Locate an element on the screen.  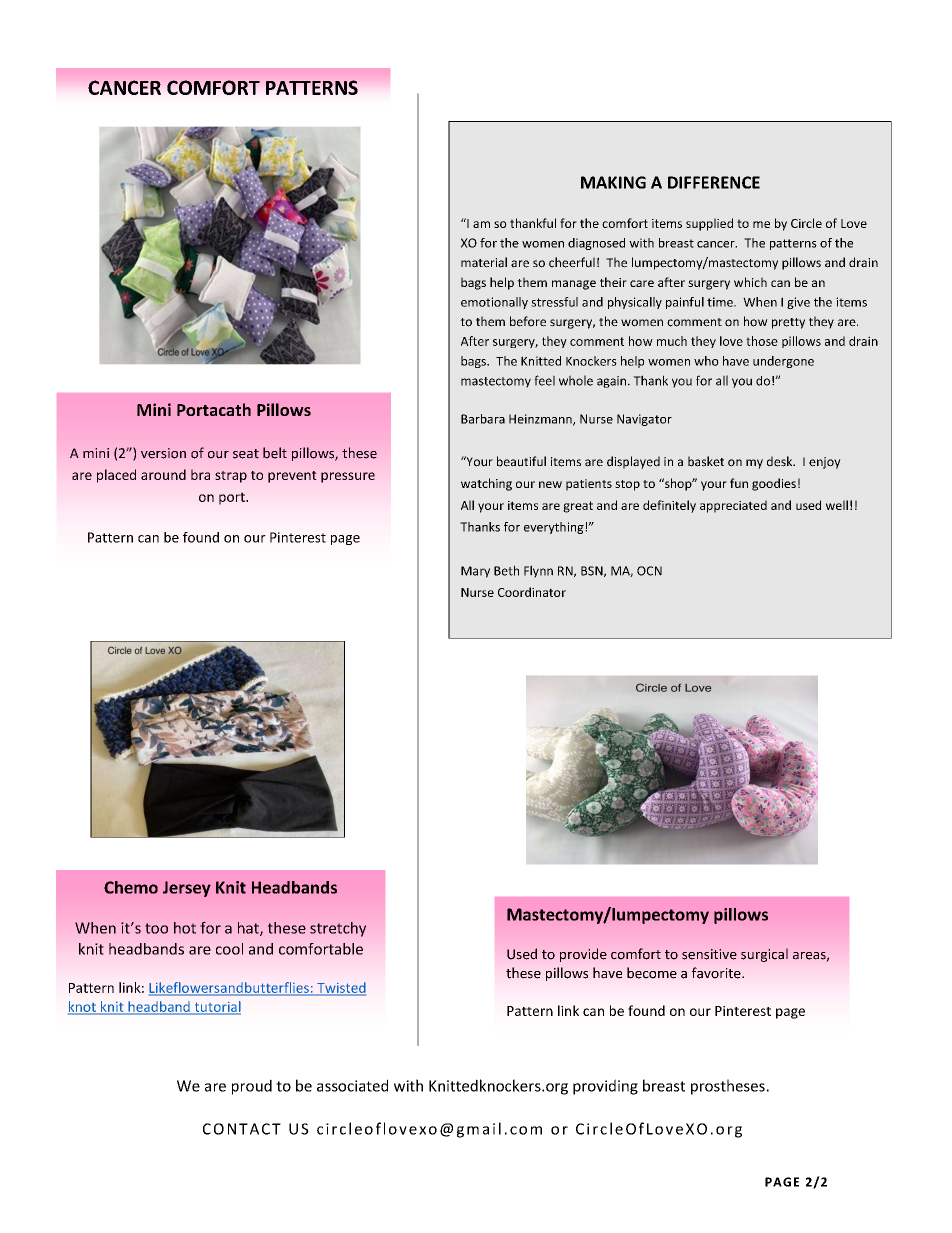
around is located at coordinates (163, 474).
